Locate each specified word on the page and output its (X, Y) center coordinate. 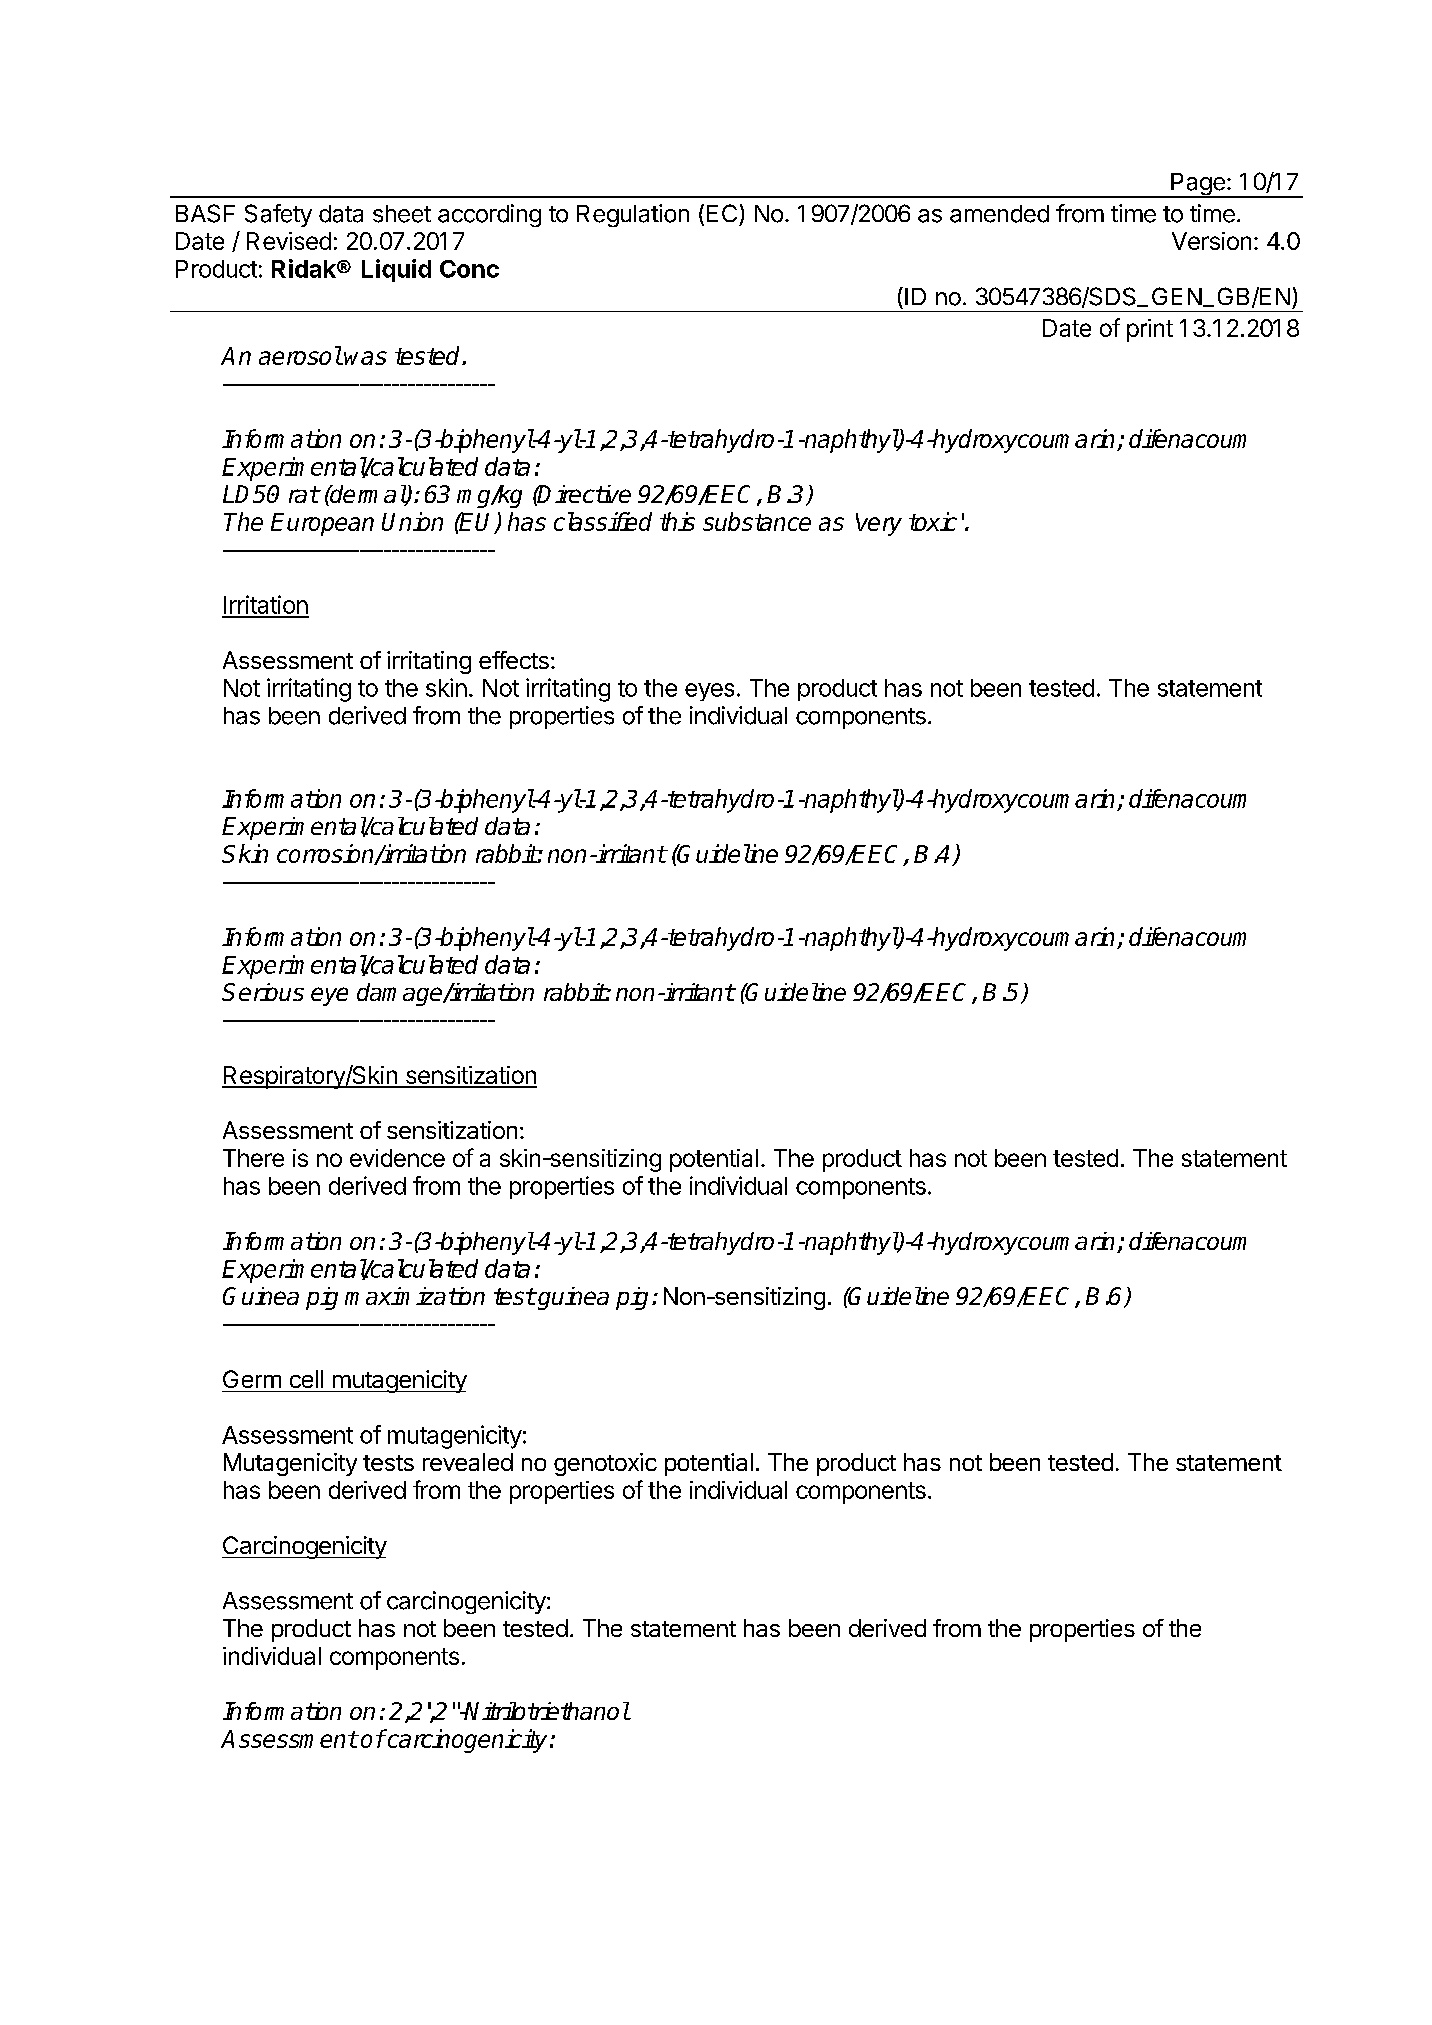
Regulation (633, 215)
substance (757, 521)
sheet (402, 214)
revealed (468, 1462)
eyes (709, 692)
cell (306, 1379)
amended (999, 214)
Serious (263, 992)
